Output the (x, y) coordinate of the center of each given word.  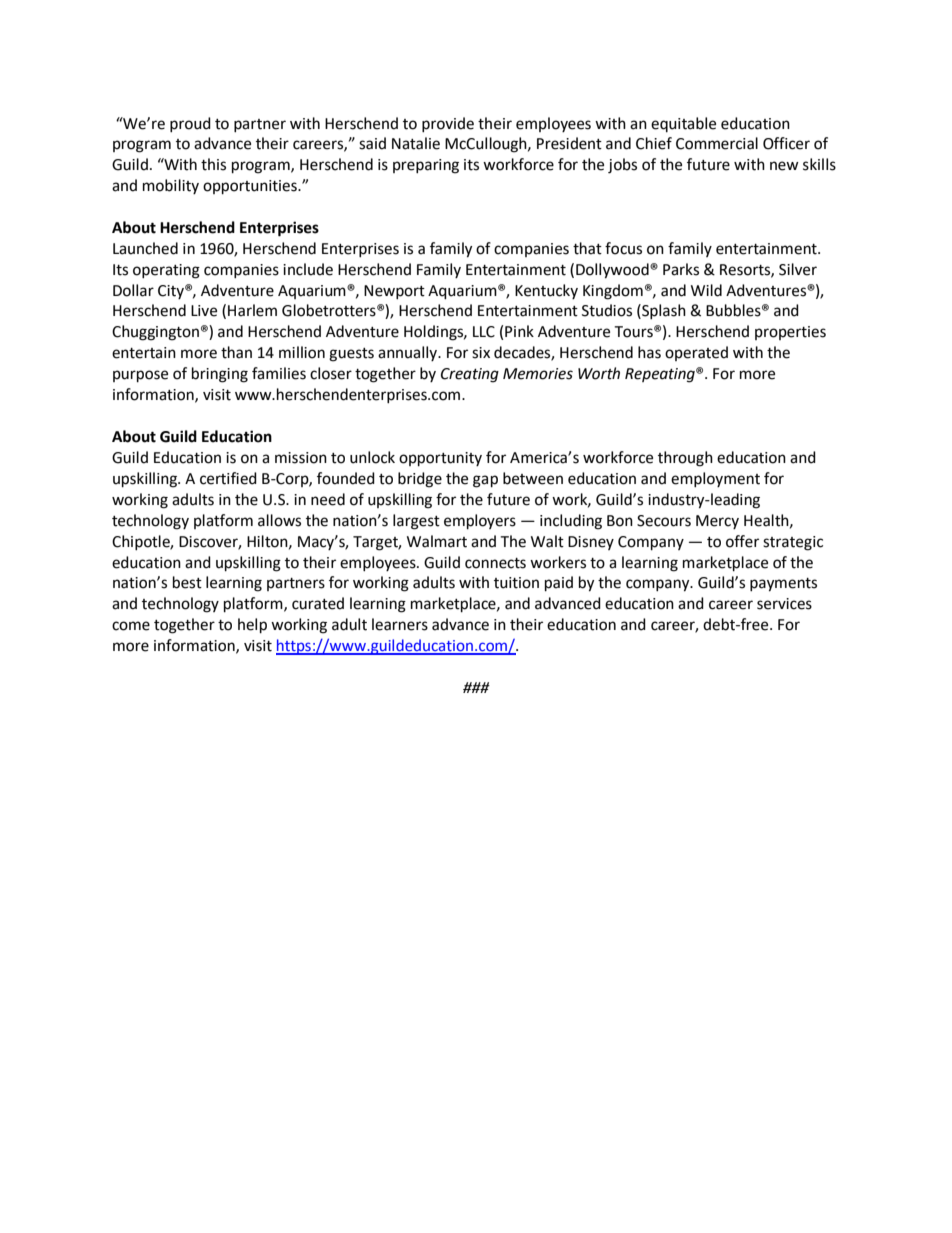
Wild (706, 290)
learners (400, 624)
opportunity (440, 459)
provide (448, 124)
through (685, 459)
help (252, 626)
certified (228, 478)
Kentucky (546, 291)
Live (204, 311)
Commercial (717, 143)
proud (190, 124)
